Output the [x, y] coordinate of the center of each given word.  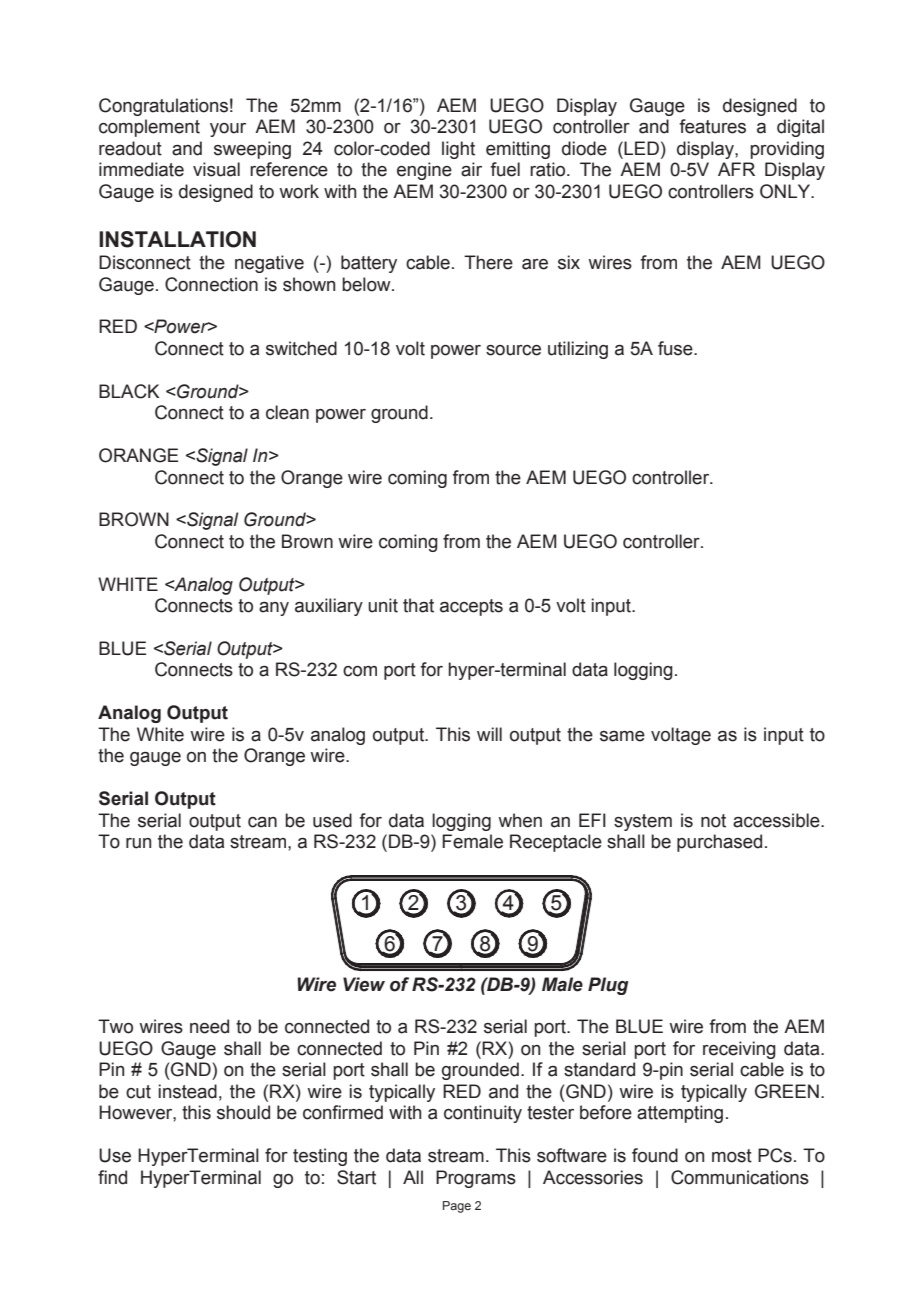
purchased [719, 843]
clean [287, 412]
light [458, 150]
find [112, 1177]
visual [216, 169]
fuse [676, 348]
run [138, 843]
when [520, 820]
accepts [471, 607]
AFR [736, 169]
